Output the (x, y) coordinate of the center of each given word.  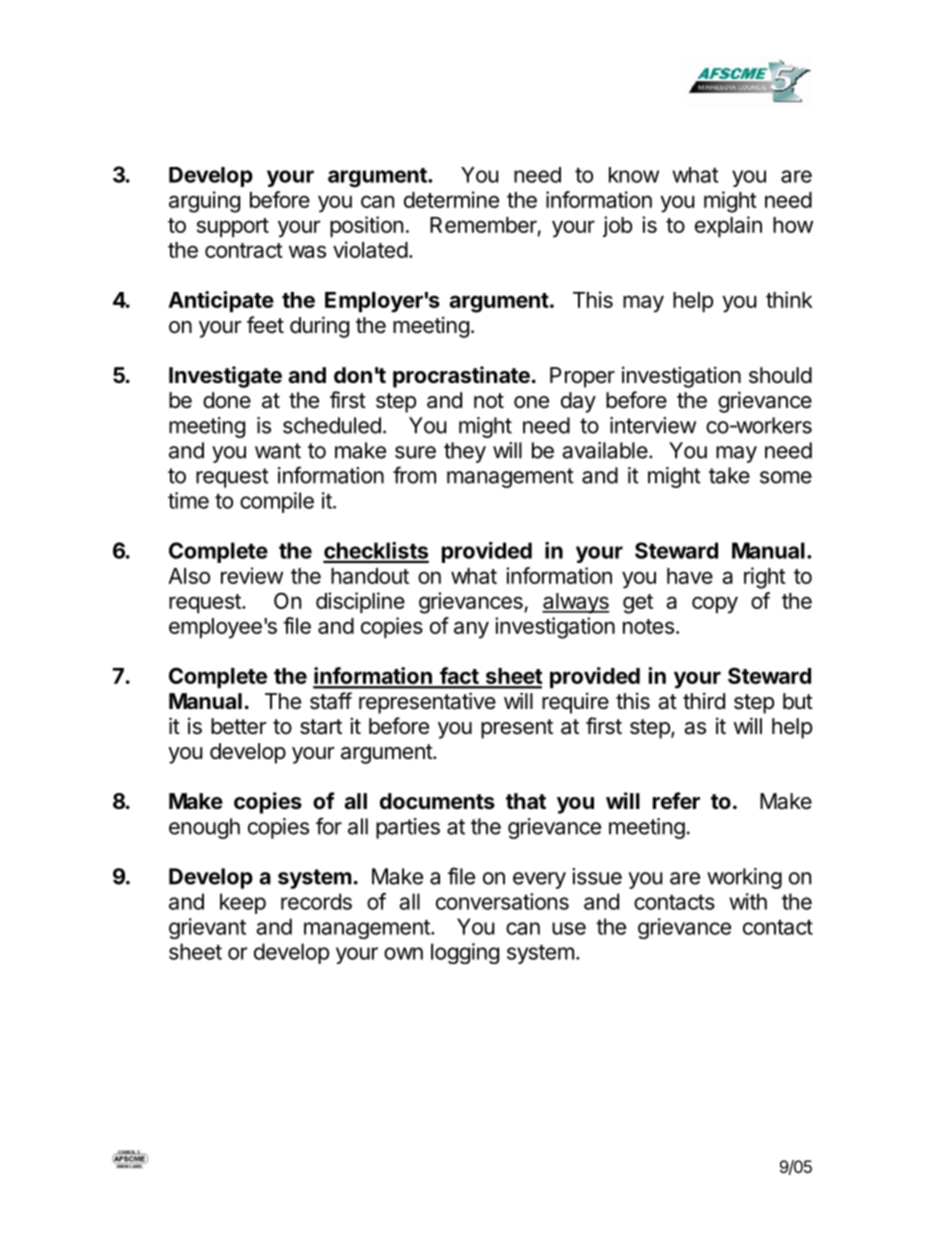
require (575, 703)
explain (728, 226)
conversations (502, 901)
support (233, 227)
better (239, 726)
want (278, 451)
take (729, 475)
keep (243, 903)
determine (451, 199)
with (748, 901)
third (704, 701)
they (465, 452)
